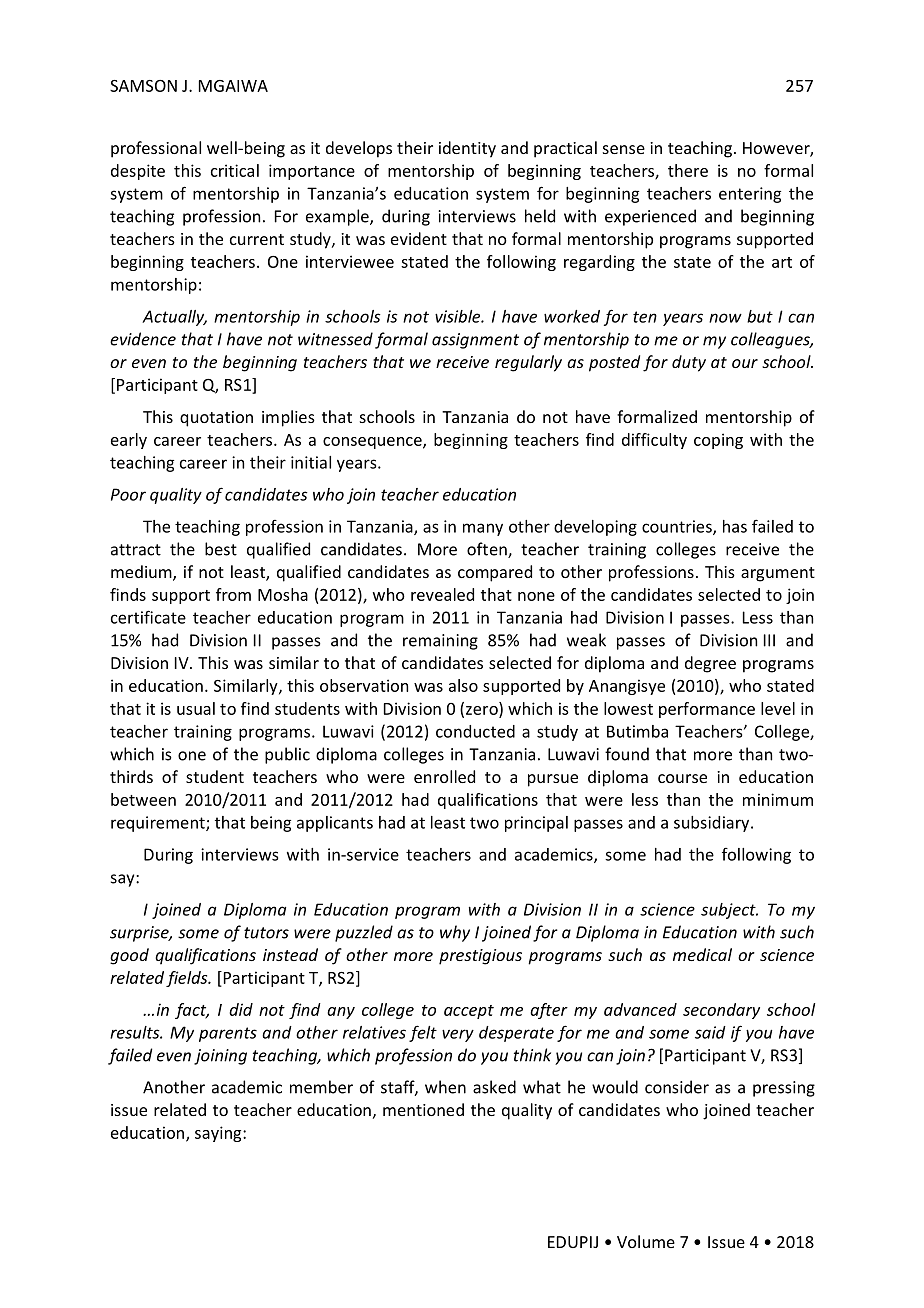  What do you see at coordinates (702, 954) in the screenshot?
I see `medical` at bounding box center [702, 954].
